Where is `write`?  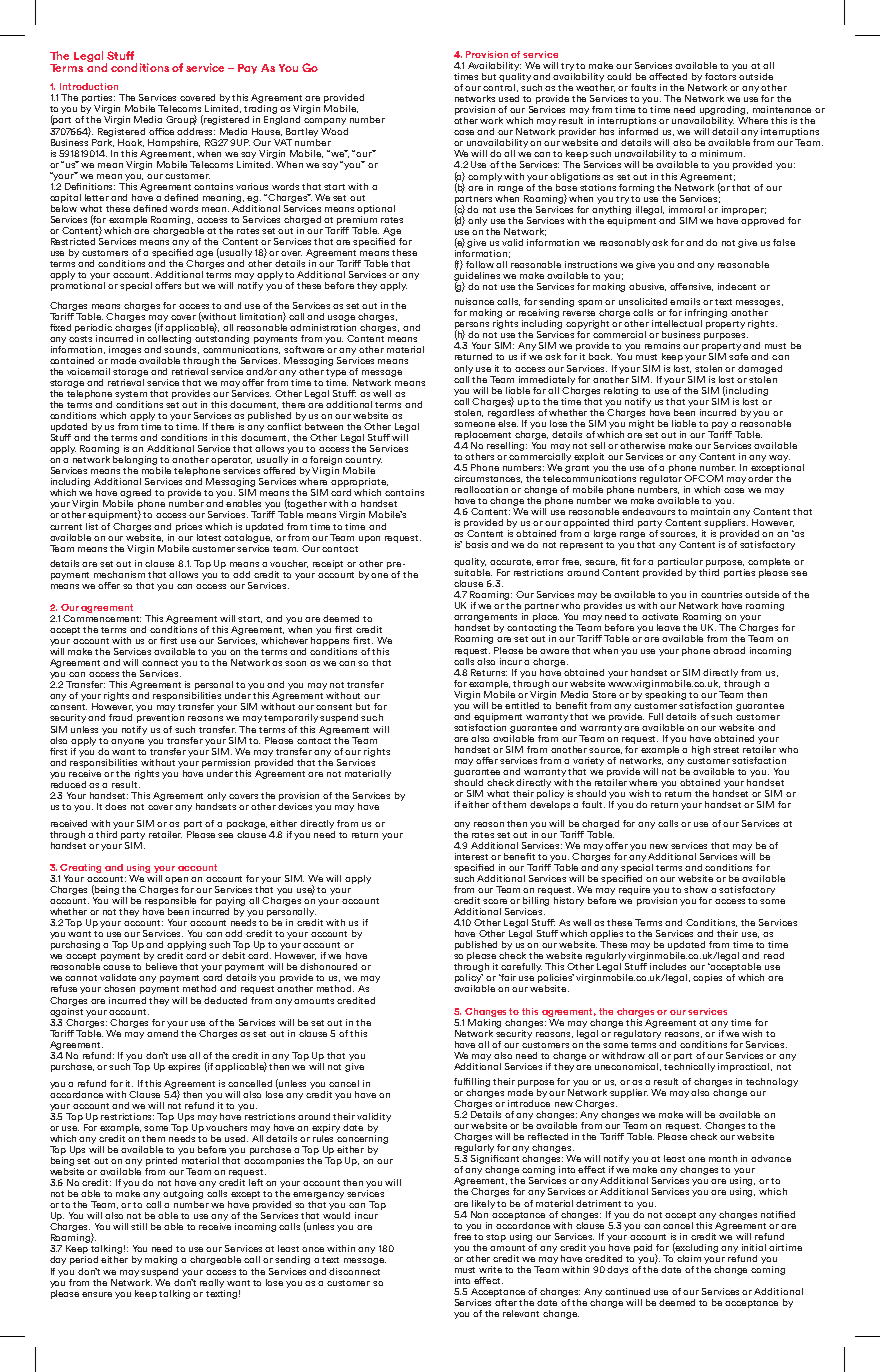 write is located at coordinates (490, 1269).
